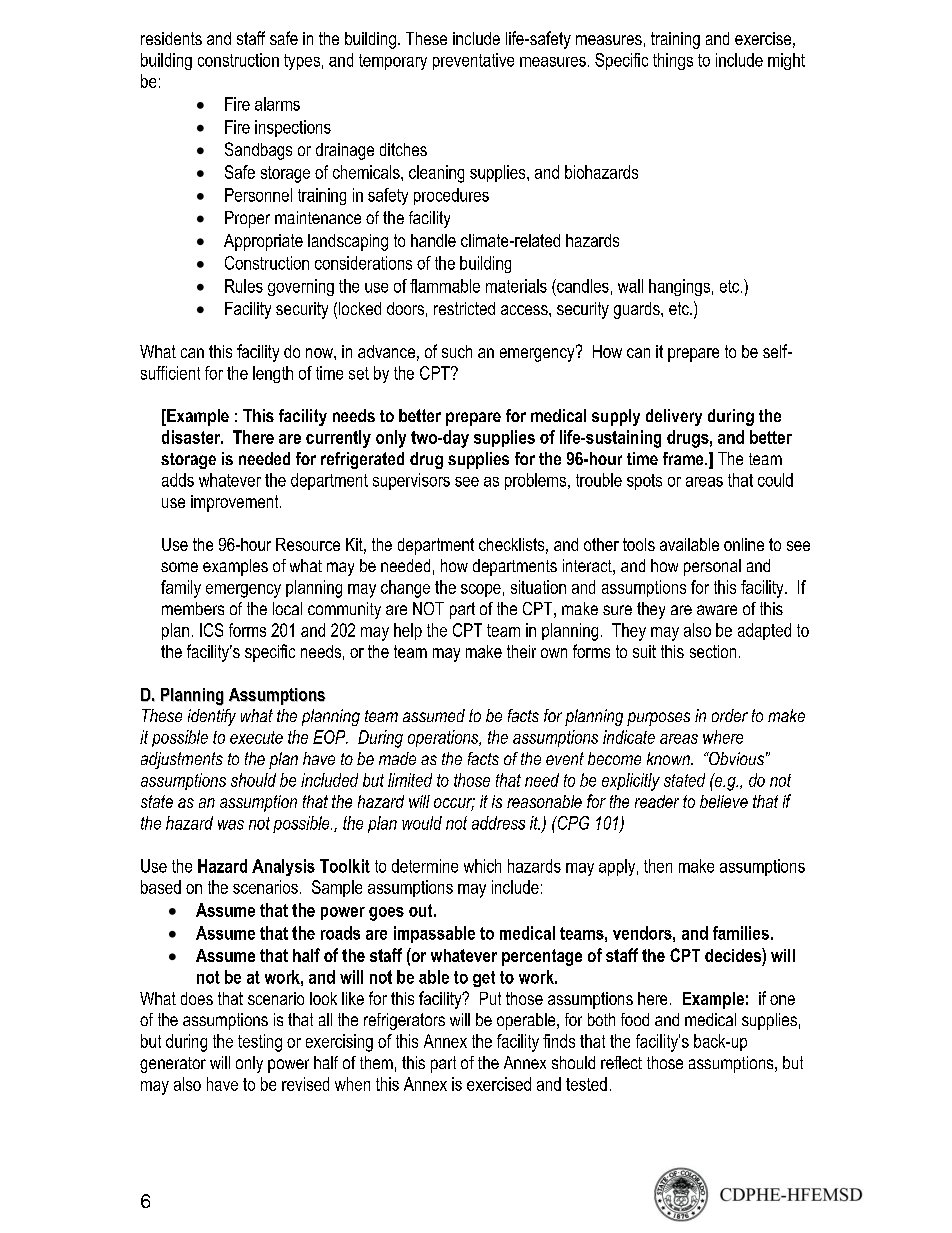 Image resolution: width=952 pixels, height=1233 pixels. What do you see at coordinates (490, 998) in the screenshot?
I see `Put` at bounding box center [490, 998].
